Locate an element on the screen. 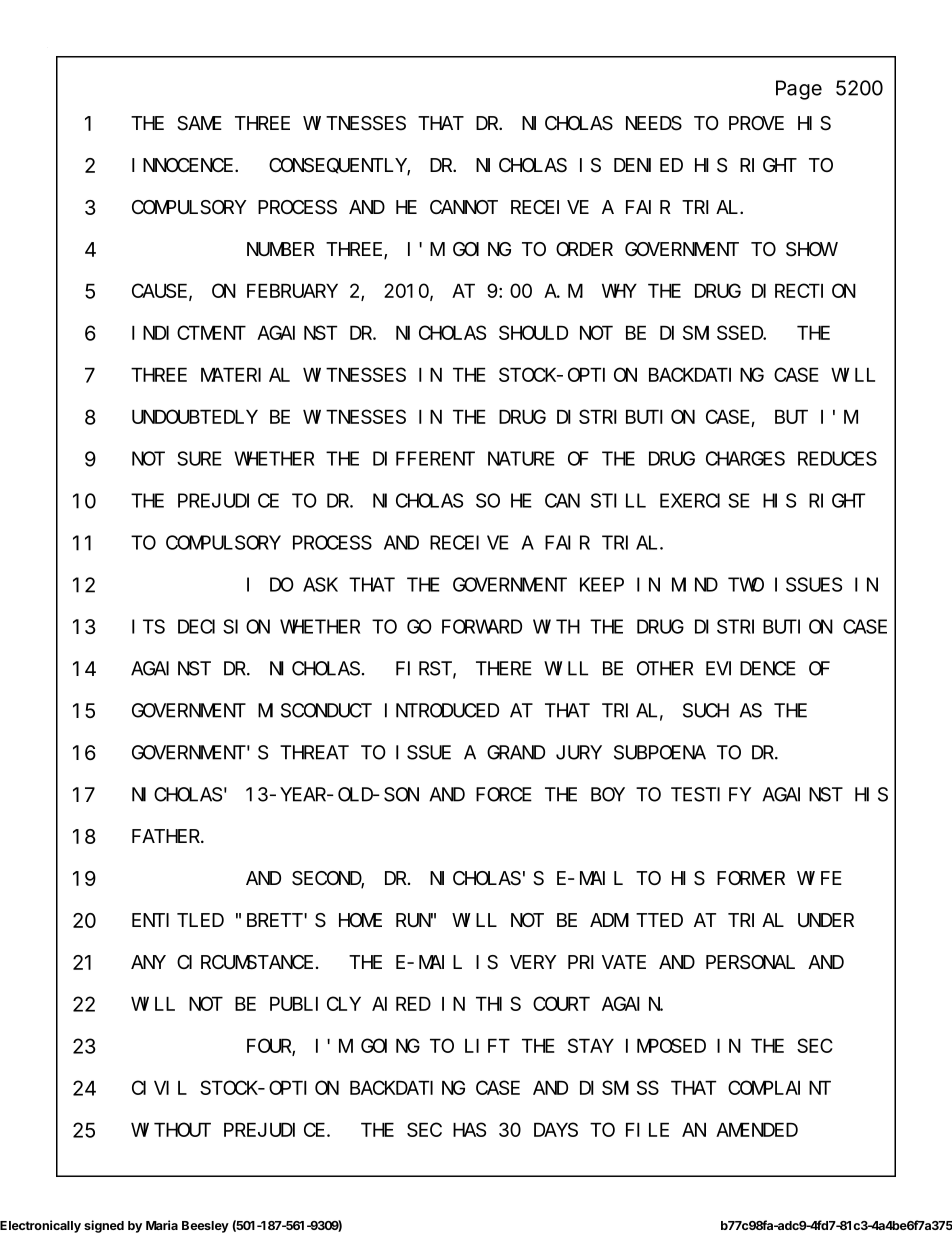 The image size is (952, 1233). UNDOUBTEDLY is located at coordinates (195, 417).
